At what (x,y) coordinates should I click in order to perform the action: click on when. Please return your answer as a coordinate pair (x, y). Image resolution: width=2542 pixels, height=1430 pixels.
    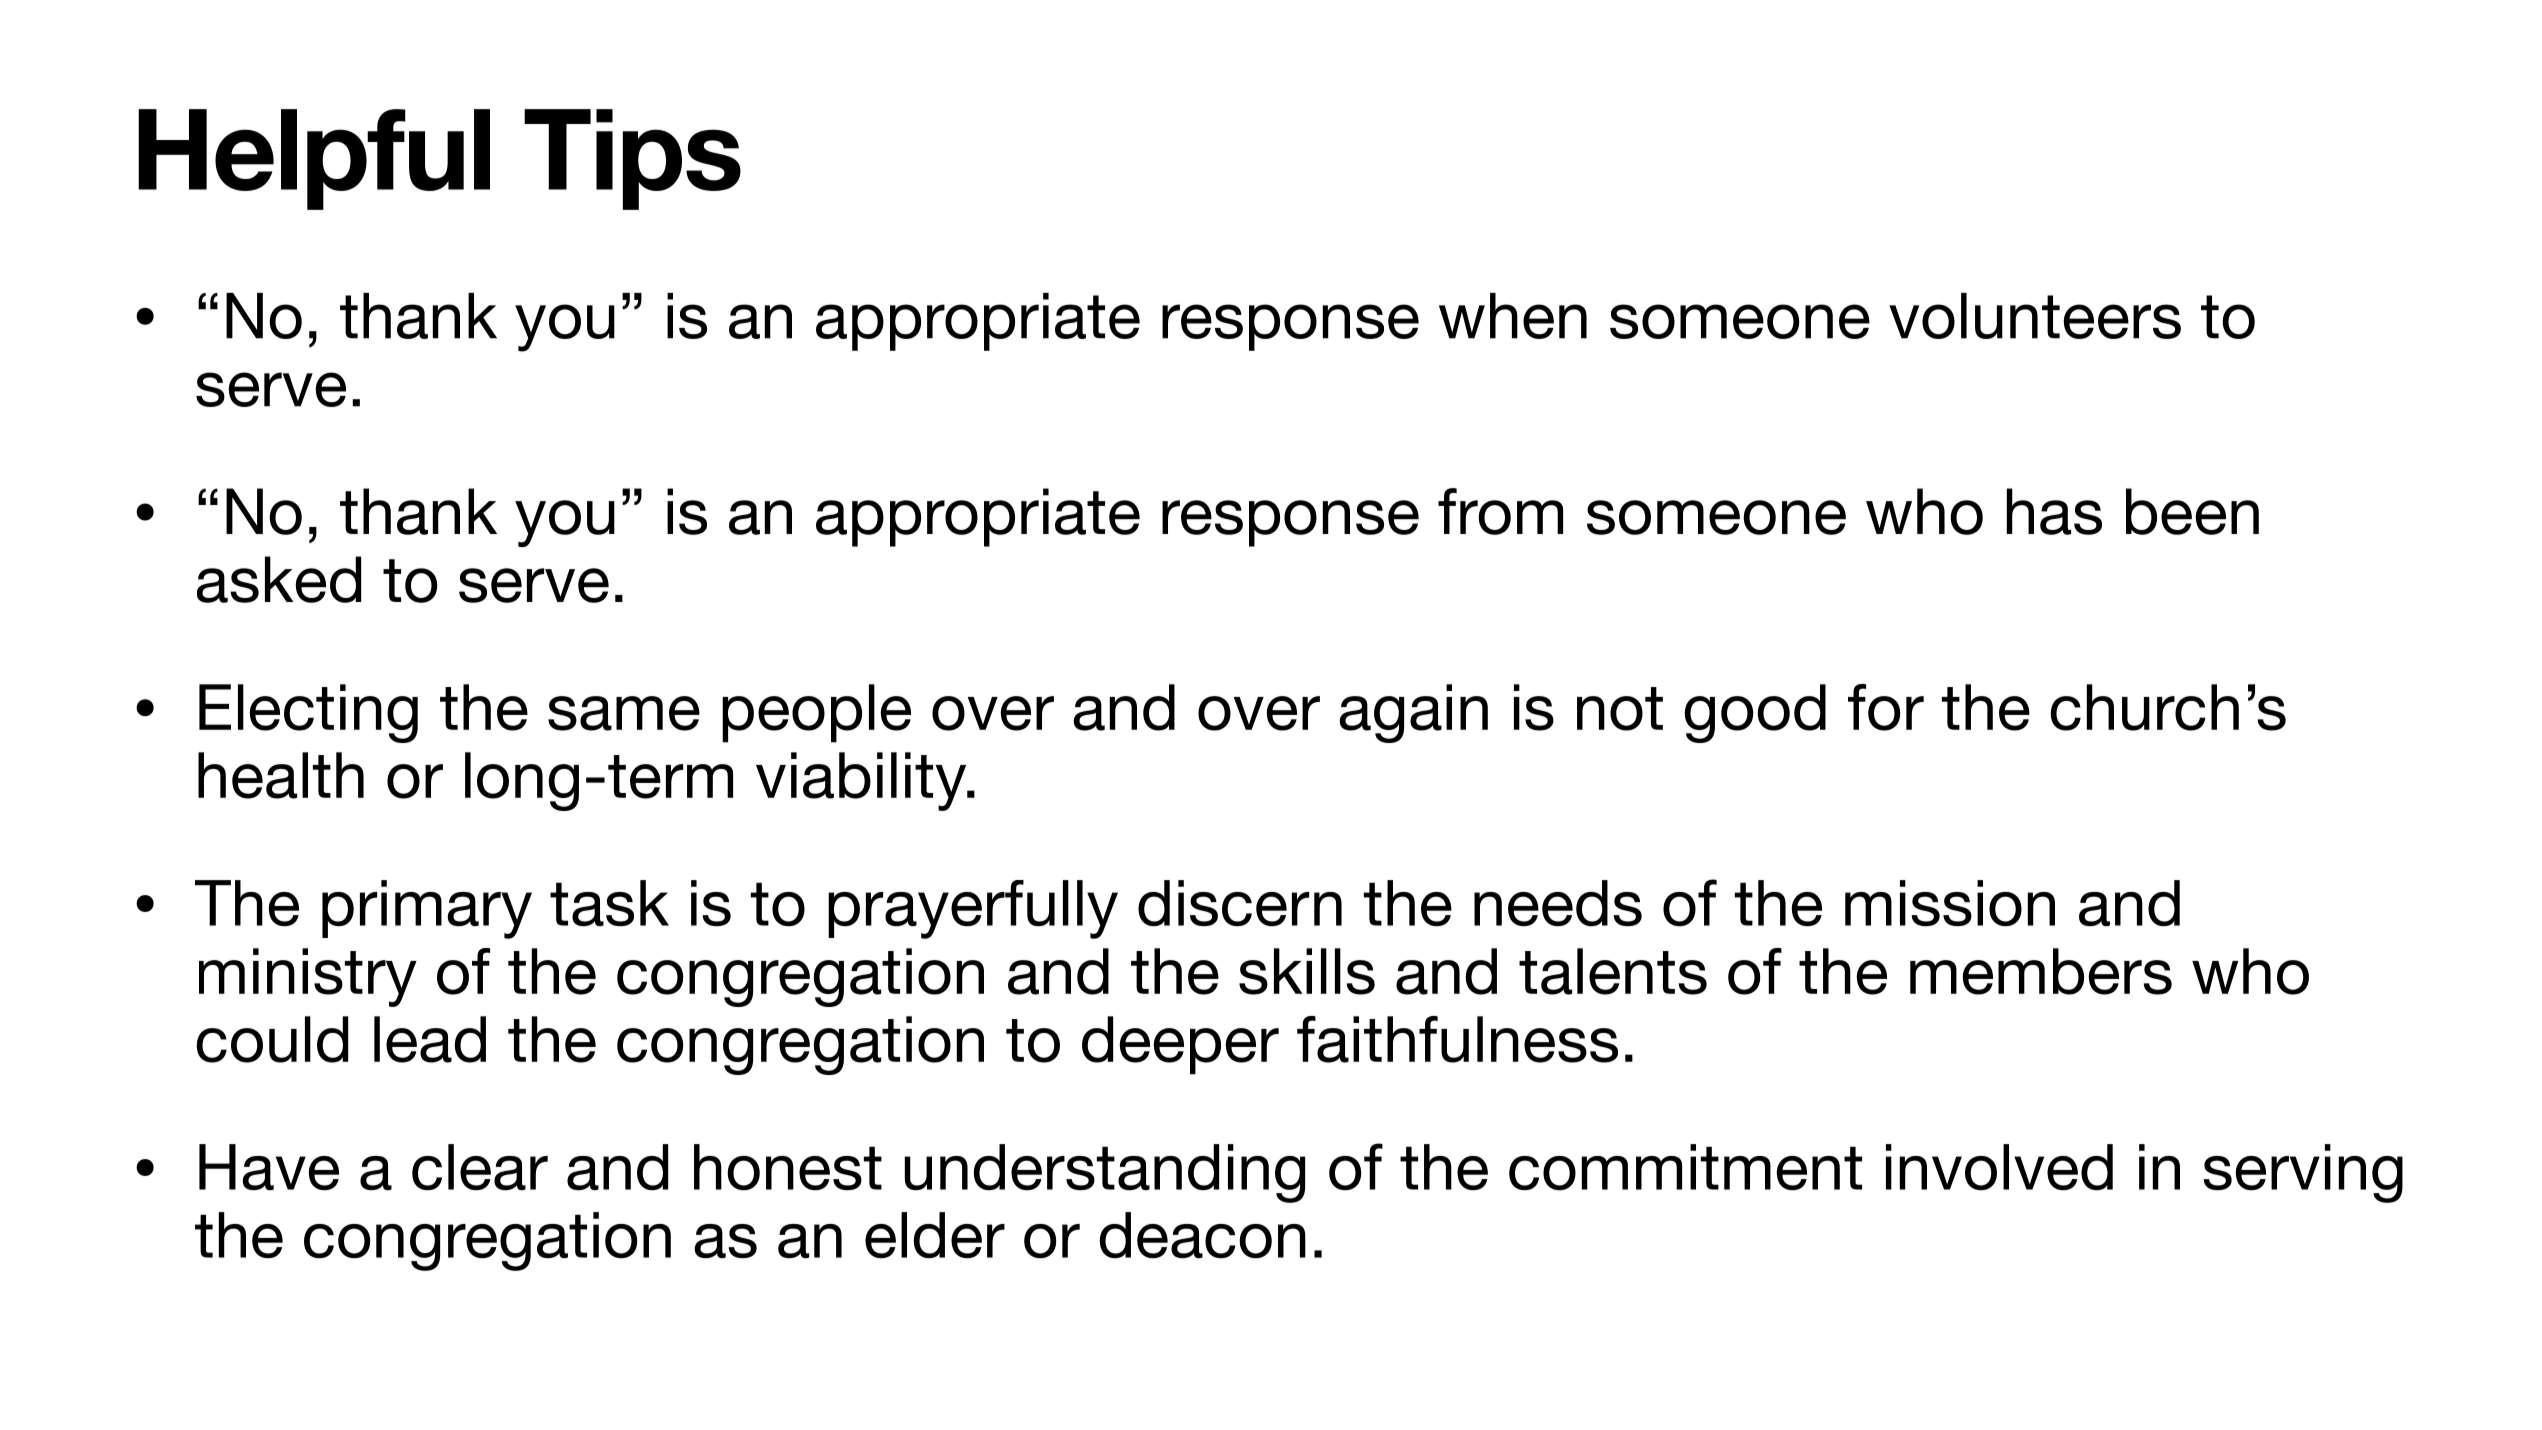
    Looking at the image, I should click on (1513, 316).
